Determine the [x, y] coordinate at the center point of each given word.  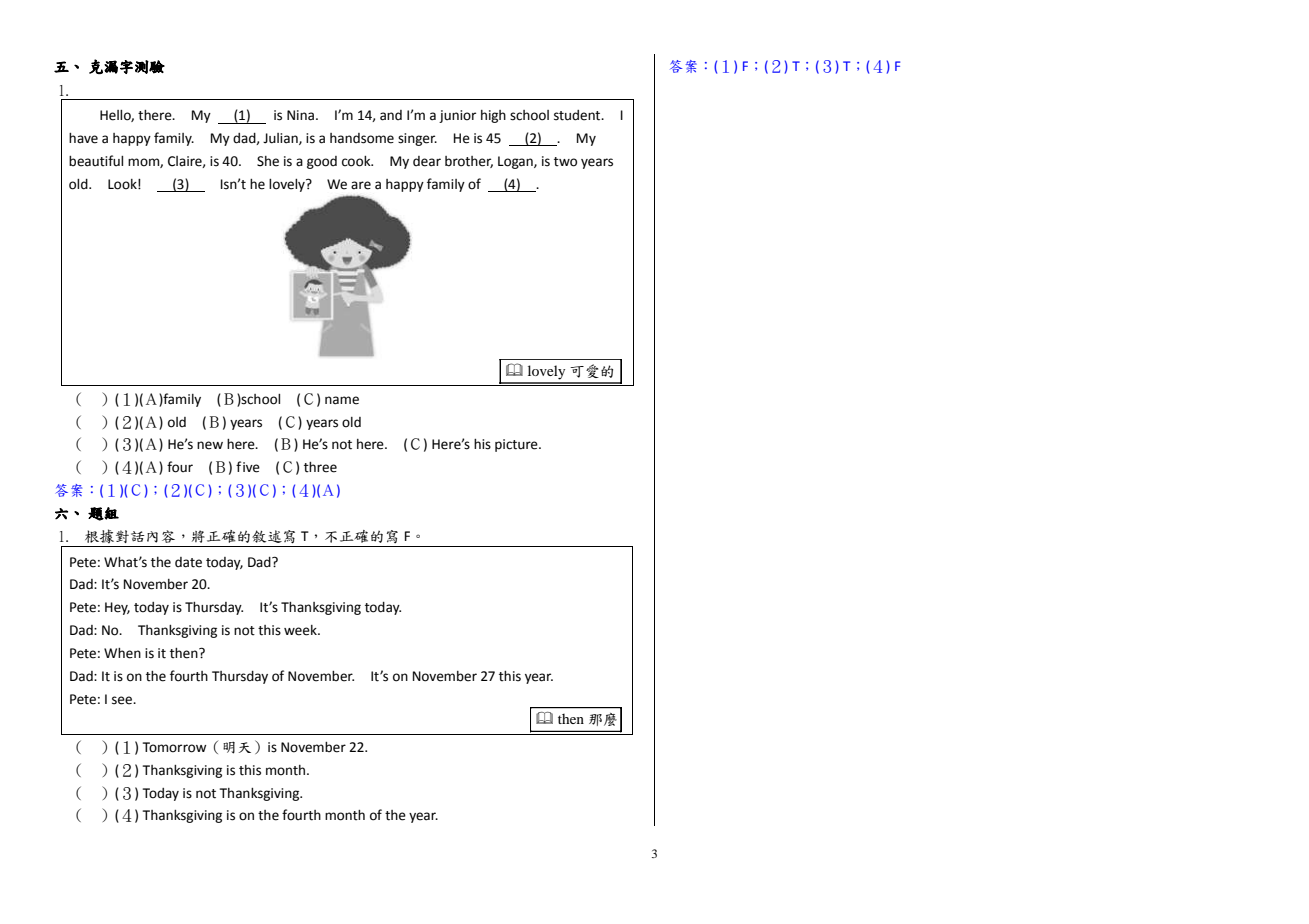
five [248, 467]
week [301, 630]
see [123, 700]
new [210, 445]
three [320, 467]
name [342, 400]
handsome [362, 138]
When [122, 653]
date [188, 562]
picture [517, 445]
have [83, 138]
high [493, 116]
